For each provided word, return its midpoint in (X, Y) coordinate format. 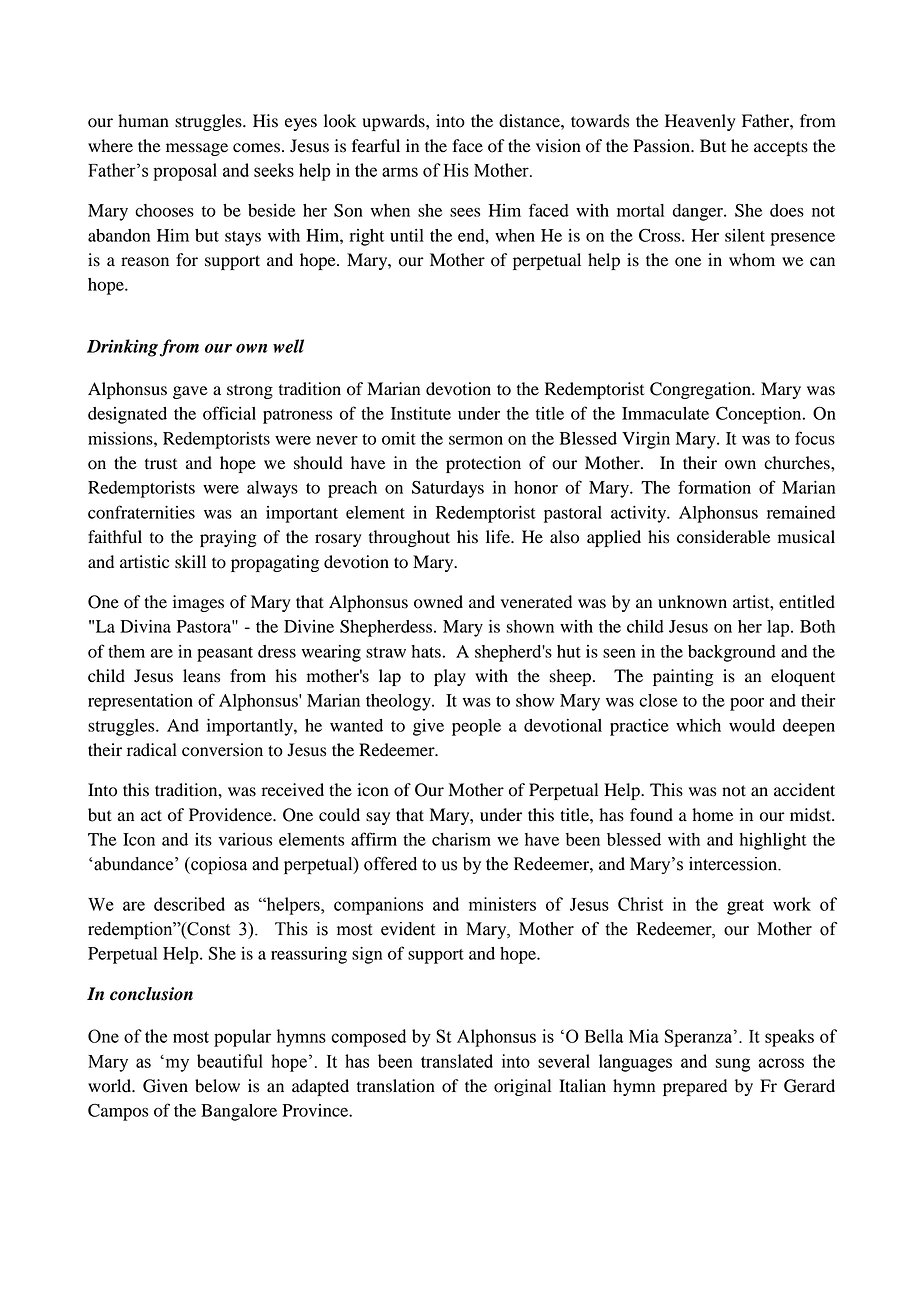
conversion (222, 750)
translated (457, 1061)
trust (161, 464)
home (712, 815)
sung (733, 1065)
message (197, 149)
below (217, 1086)
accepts (781, 148)
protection (483, 464)
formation (714, 487)
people (476, 727)
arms (400, 172)
